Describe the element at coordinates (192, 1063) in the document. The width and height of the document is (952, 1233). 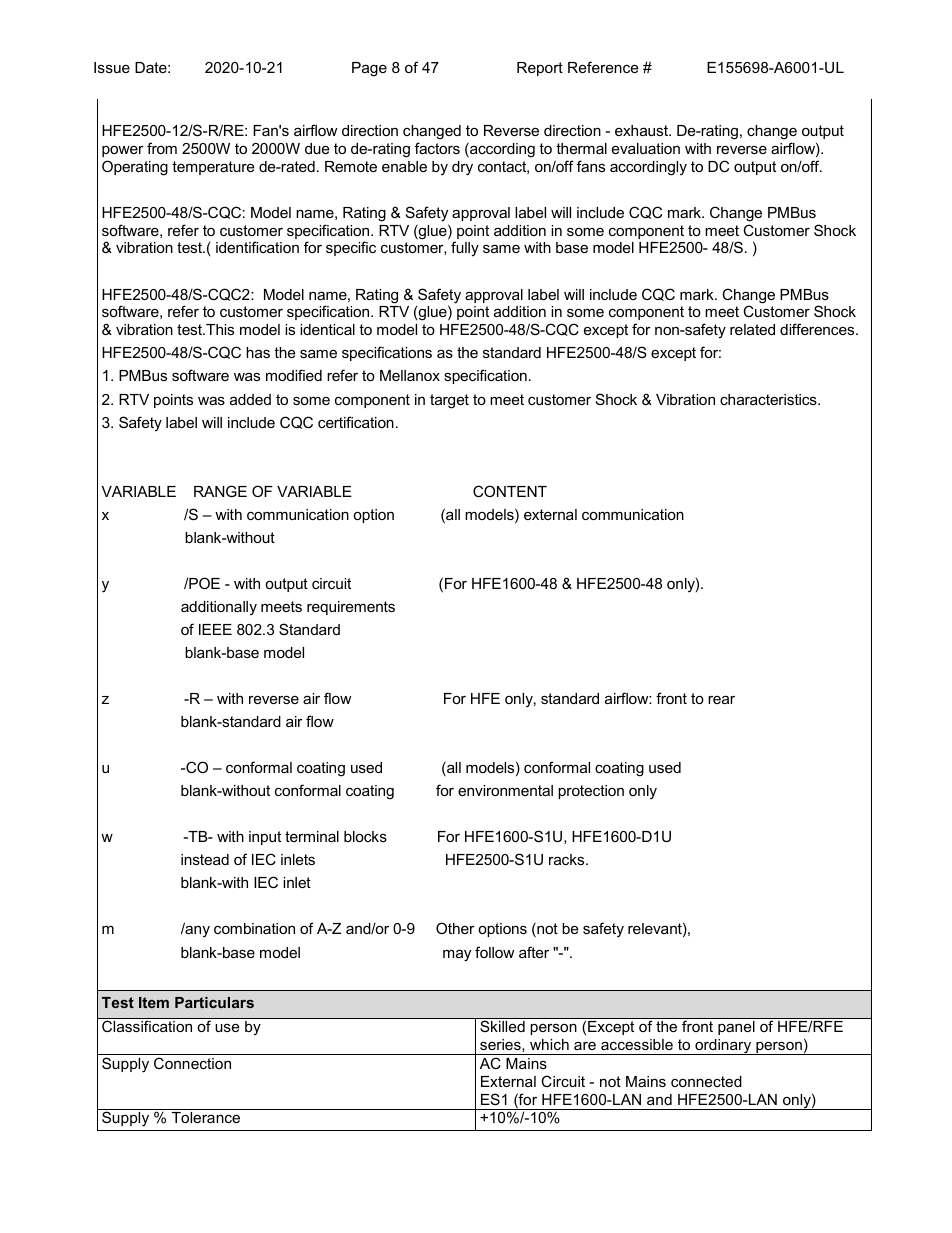
I see `Connection` at that location.
